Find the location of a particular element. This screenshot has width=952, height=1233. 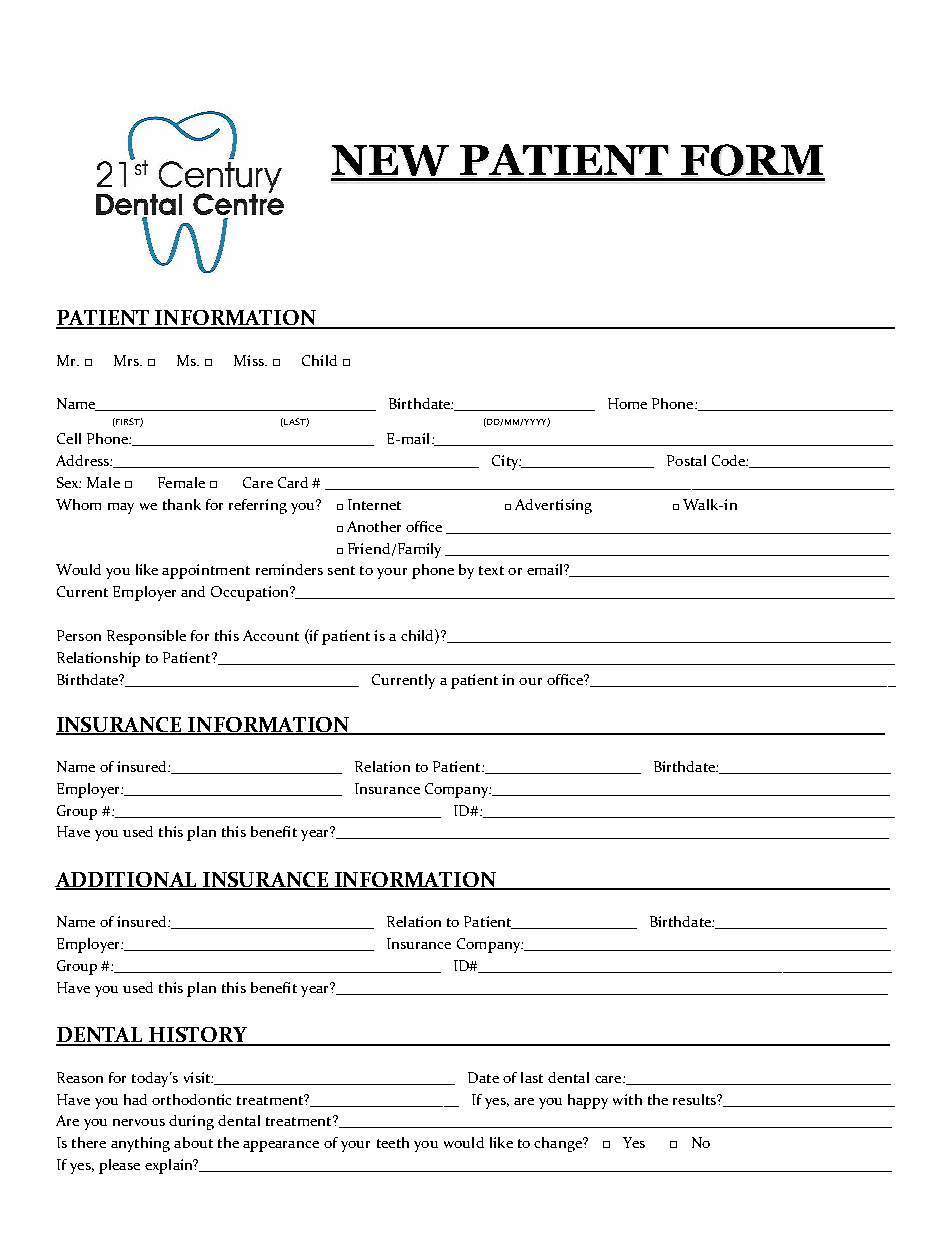

Miss is located at coordinates (250, 360).
